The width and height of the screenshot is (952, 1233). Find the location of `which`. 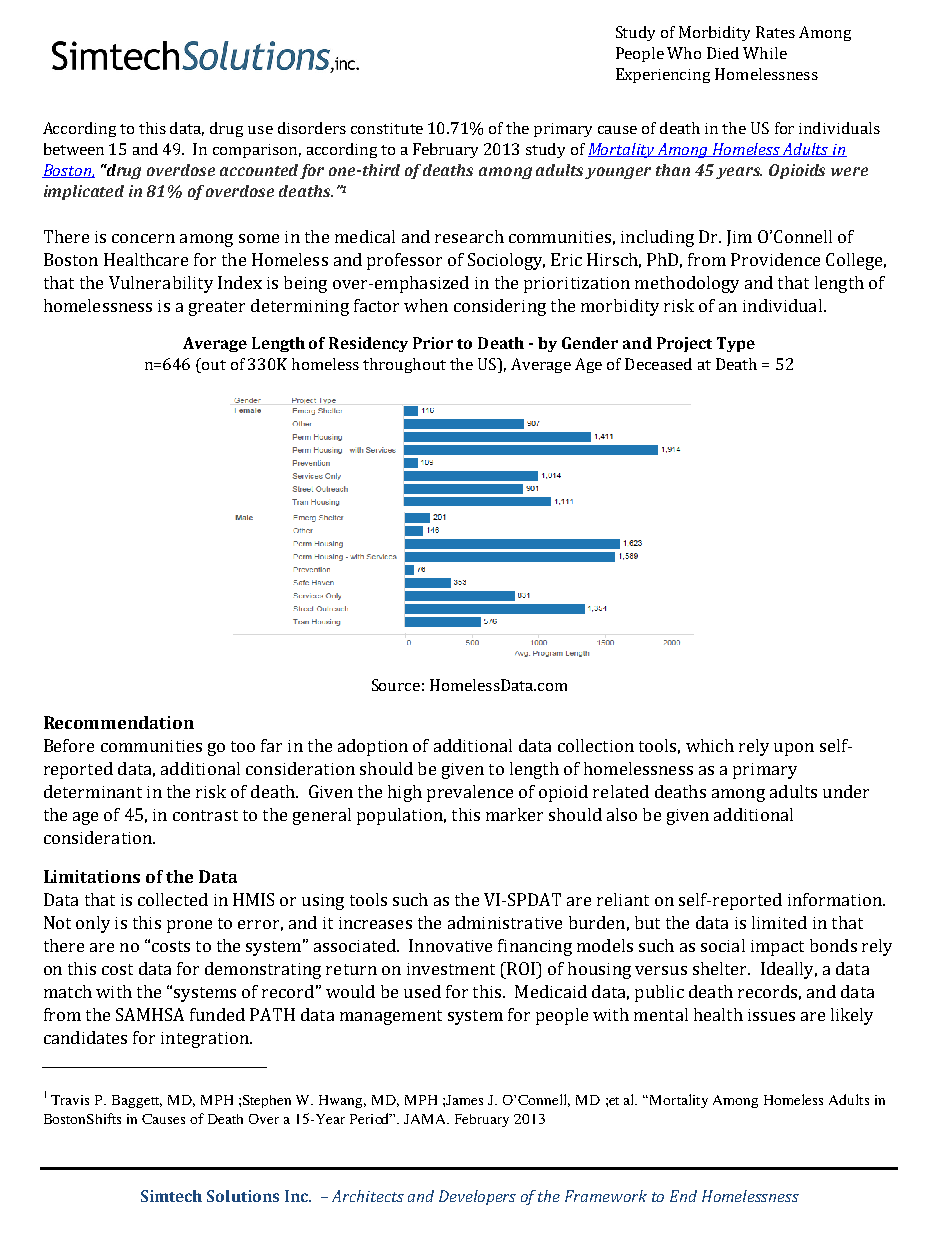

which is located at coordinates (710, 745).
